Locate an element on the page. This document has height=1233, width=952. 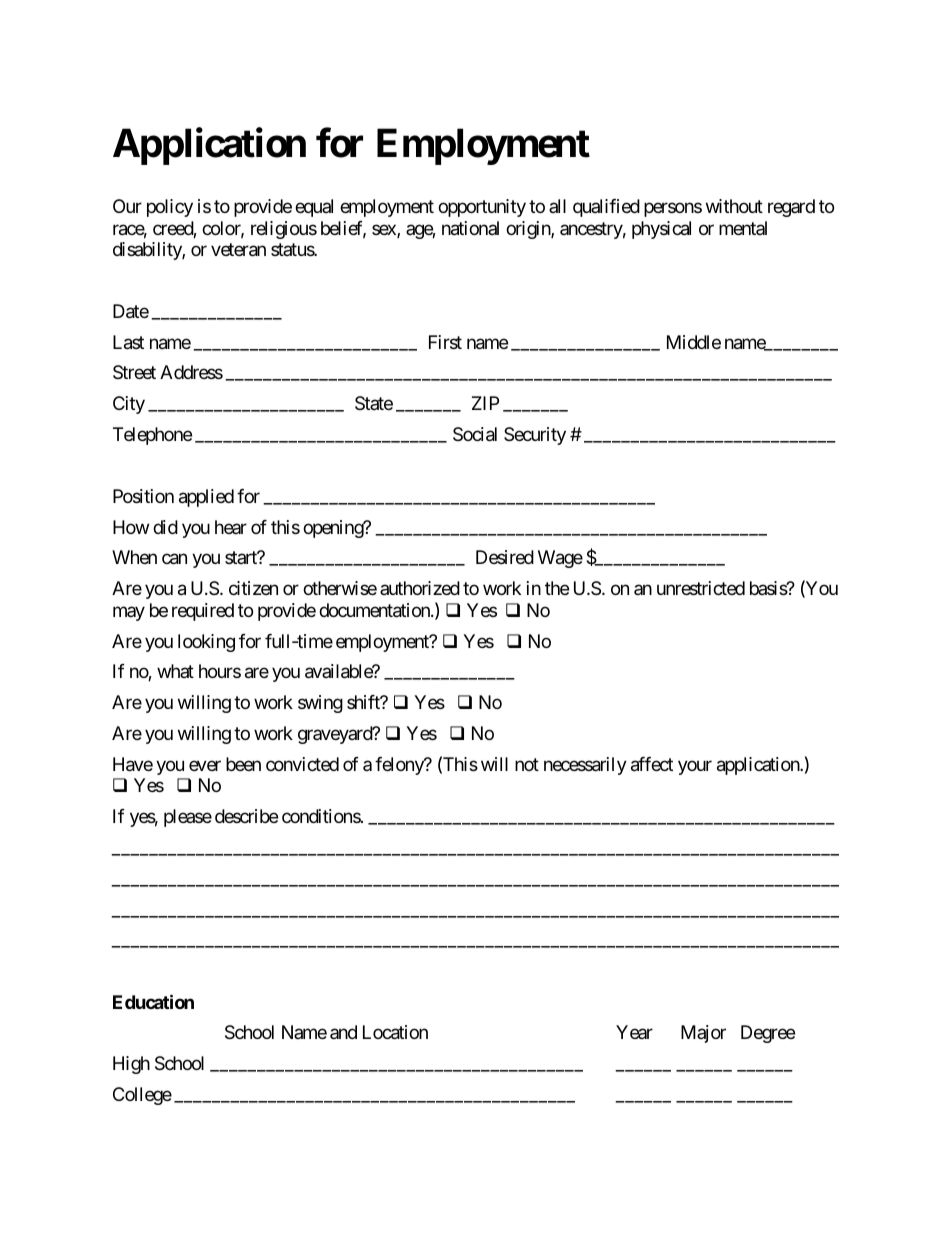
mental is located at coordinates (743, 228).
